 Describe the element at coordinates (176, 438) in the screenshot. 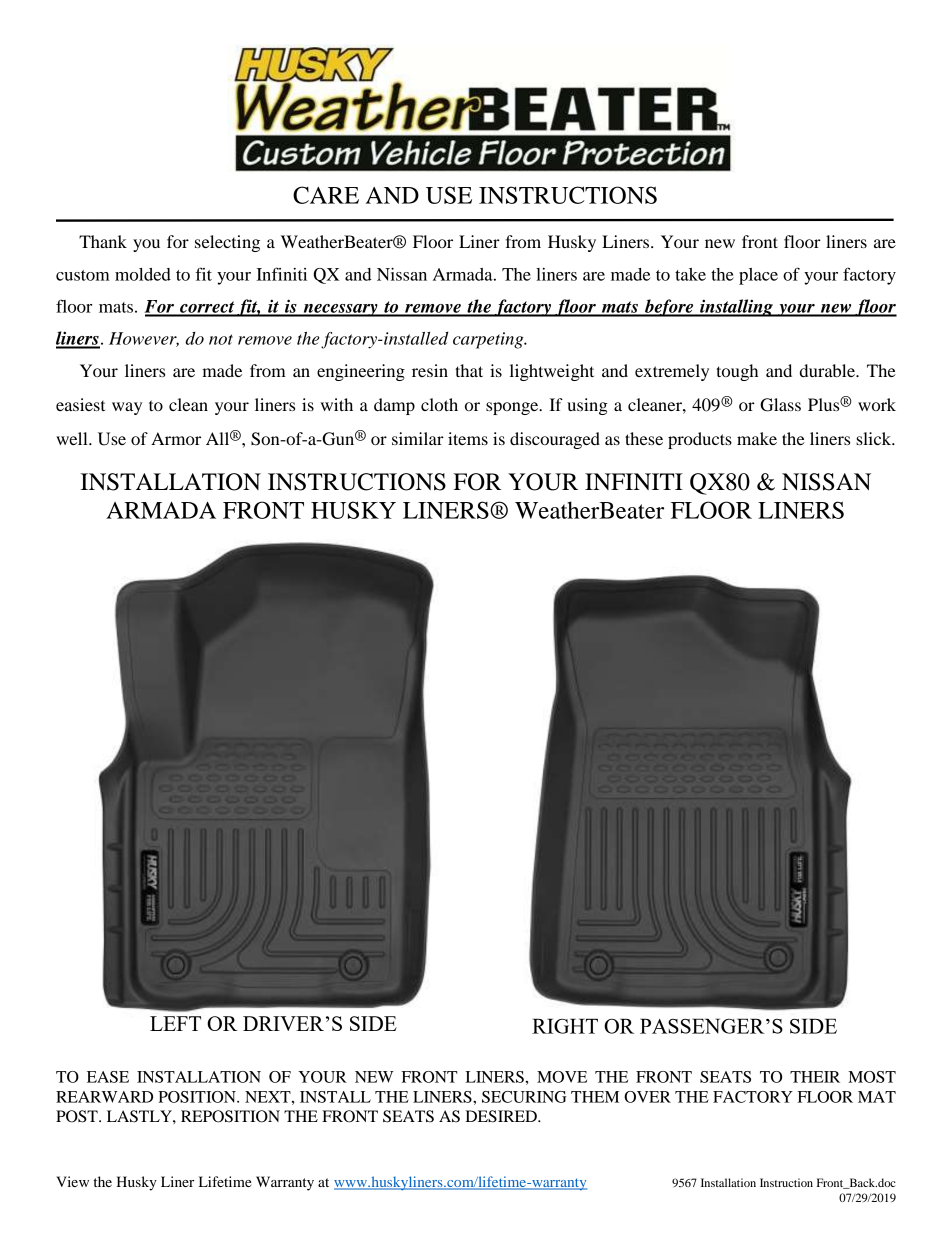

I see `Armor` at that location.
